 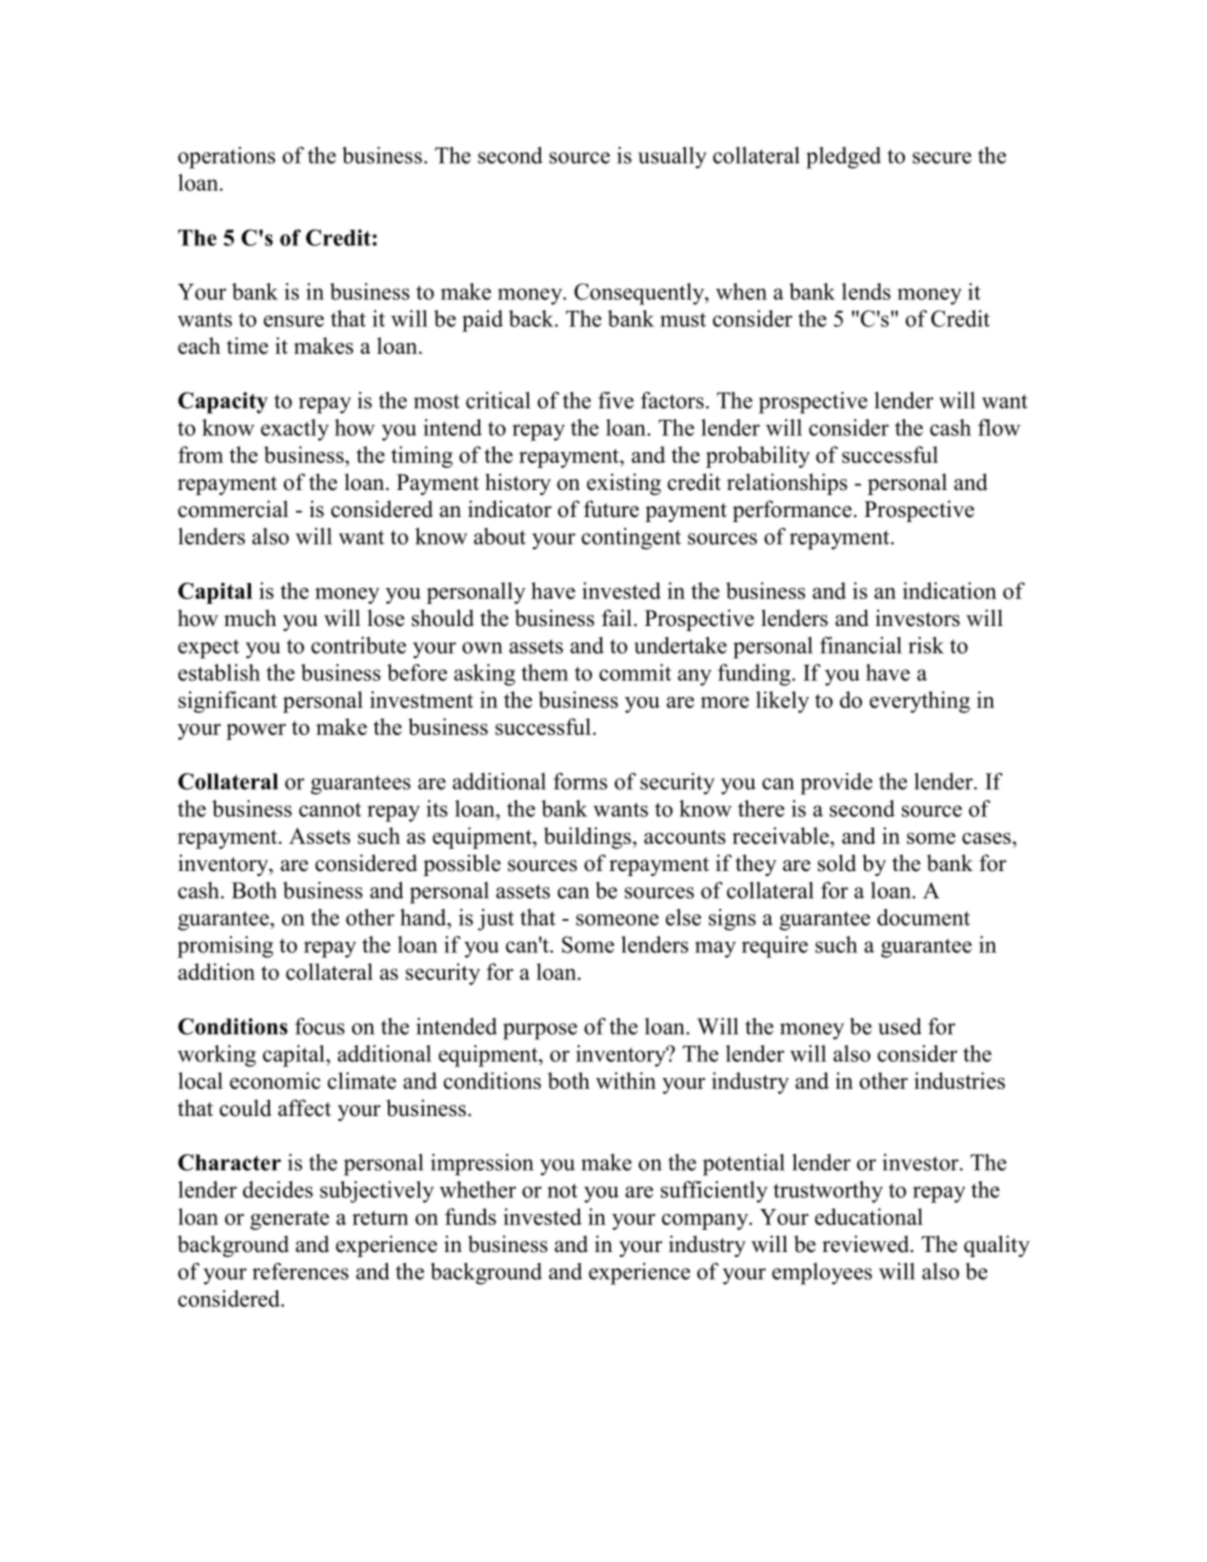 What do you see at coordinates (256, 732) in the image?
I see `power` at bounding box center [256, 732].
